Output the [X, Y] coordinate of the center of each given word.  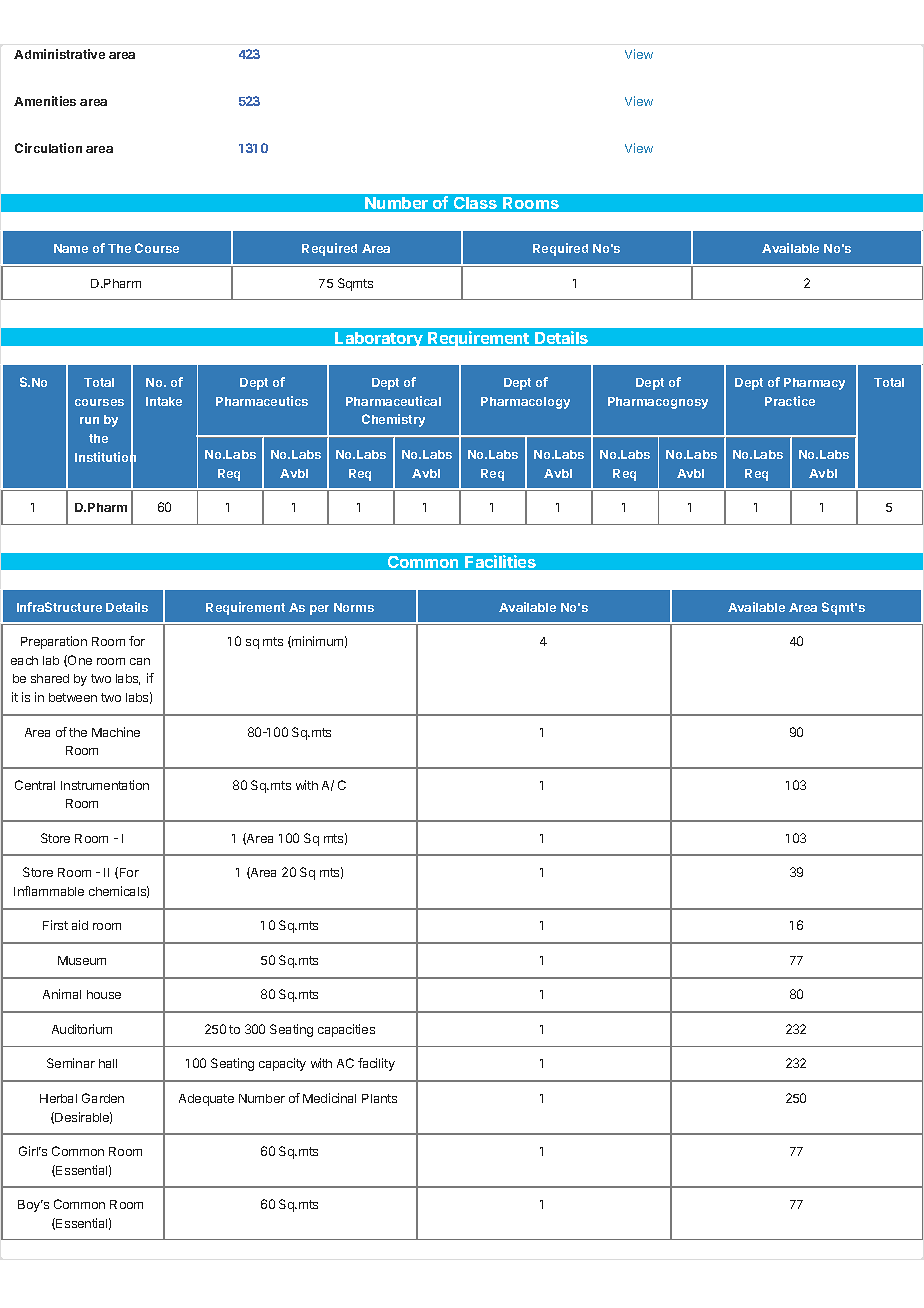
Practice [790, 401]
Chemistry [393, 420]
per [319, 610]
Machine [116, 732]
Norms [354, 607]
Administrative [59, 54]
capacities [346, 1030]
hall [108, 1063]
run [89, 420]
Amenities [45, 101]
